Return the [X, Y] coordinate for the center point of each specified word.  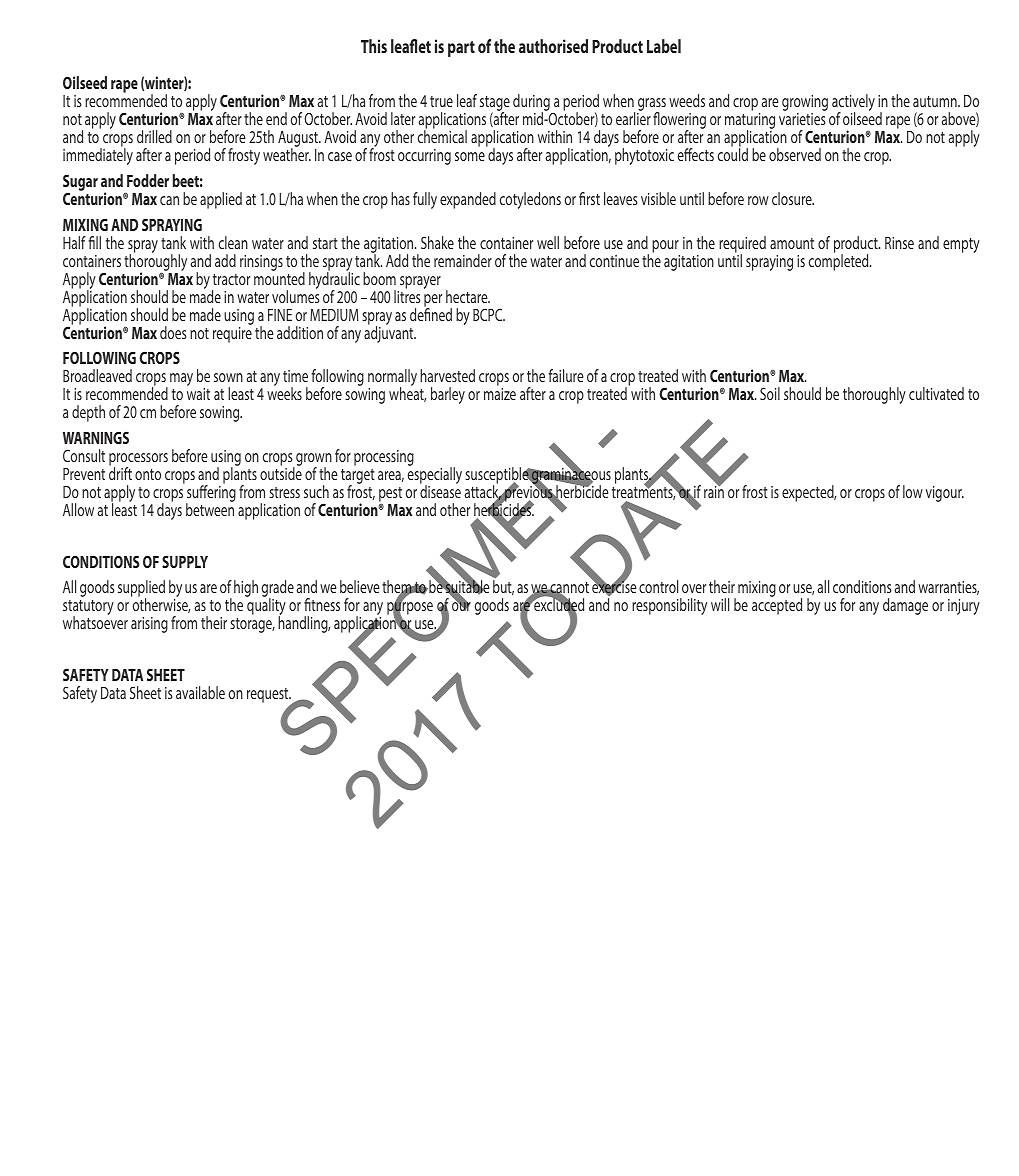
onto [148, 474]
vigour [945, 494]
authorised [553, 46]
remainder [463, 260]
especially [435, 476]
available [200, 692]
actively [853, 104]
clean [233, 242]
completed [840, 261]
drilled [154, 136]
